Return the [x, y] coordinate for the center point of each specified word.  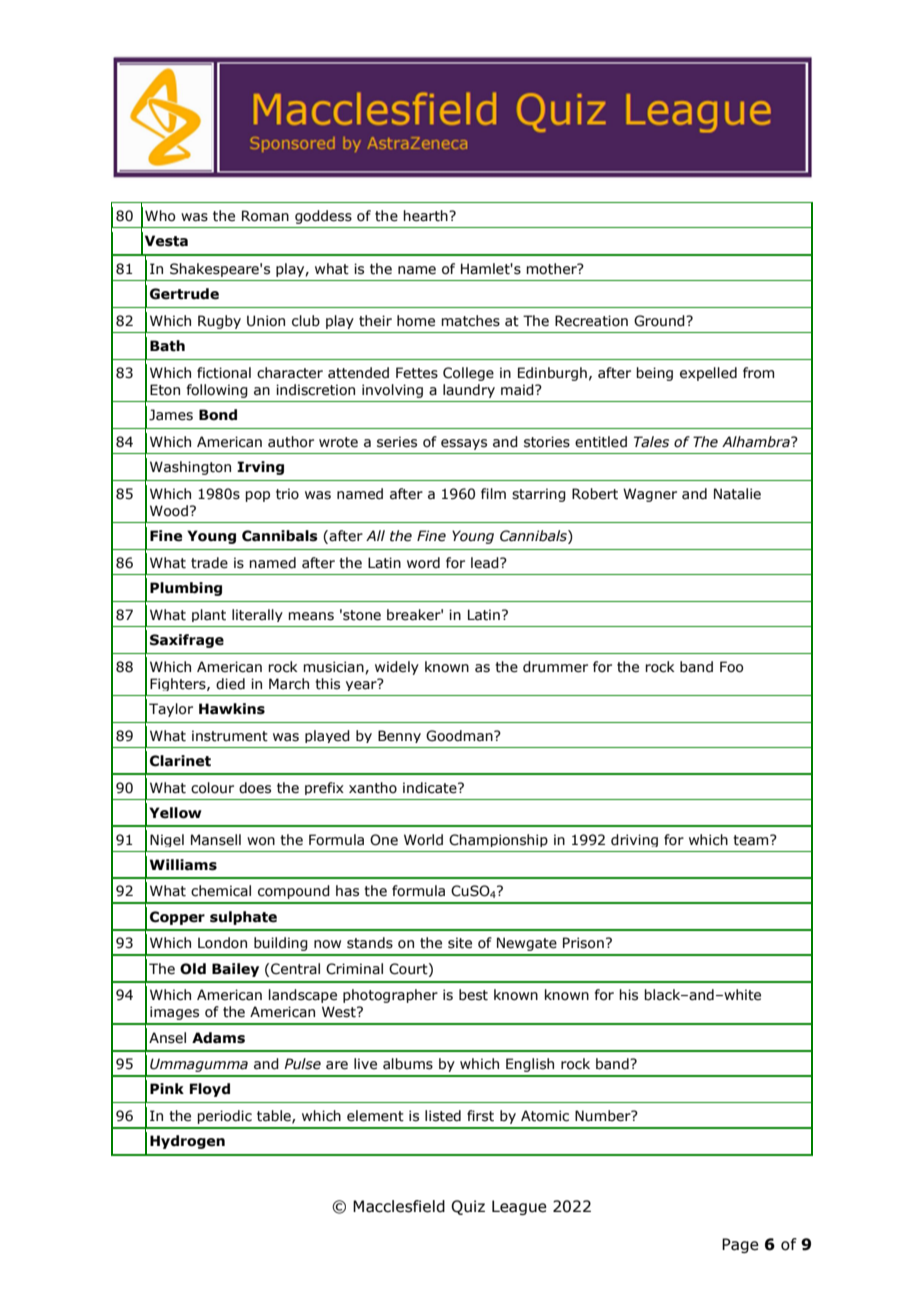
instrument [230, 736]
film [493, 493]
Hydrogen [187, 1142]
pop [257, 496]
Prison [583, 943]
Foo [731, 667]
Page [740, 1245]
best [473, 995]
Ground [660, 321]
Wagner [650, 495]
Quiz [468, 1207]
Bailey [235, 970]
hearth [426, 216]
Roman [265, 216]
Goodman [460, 736]
